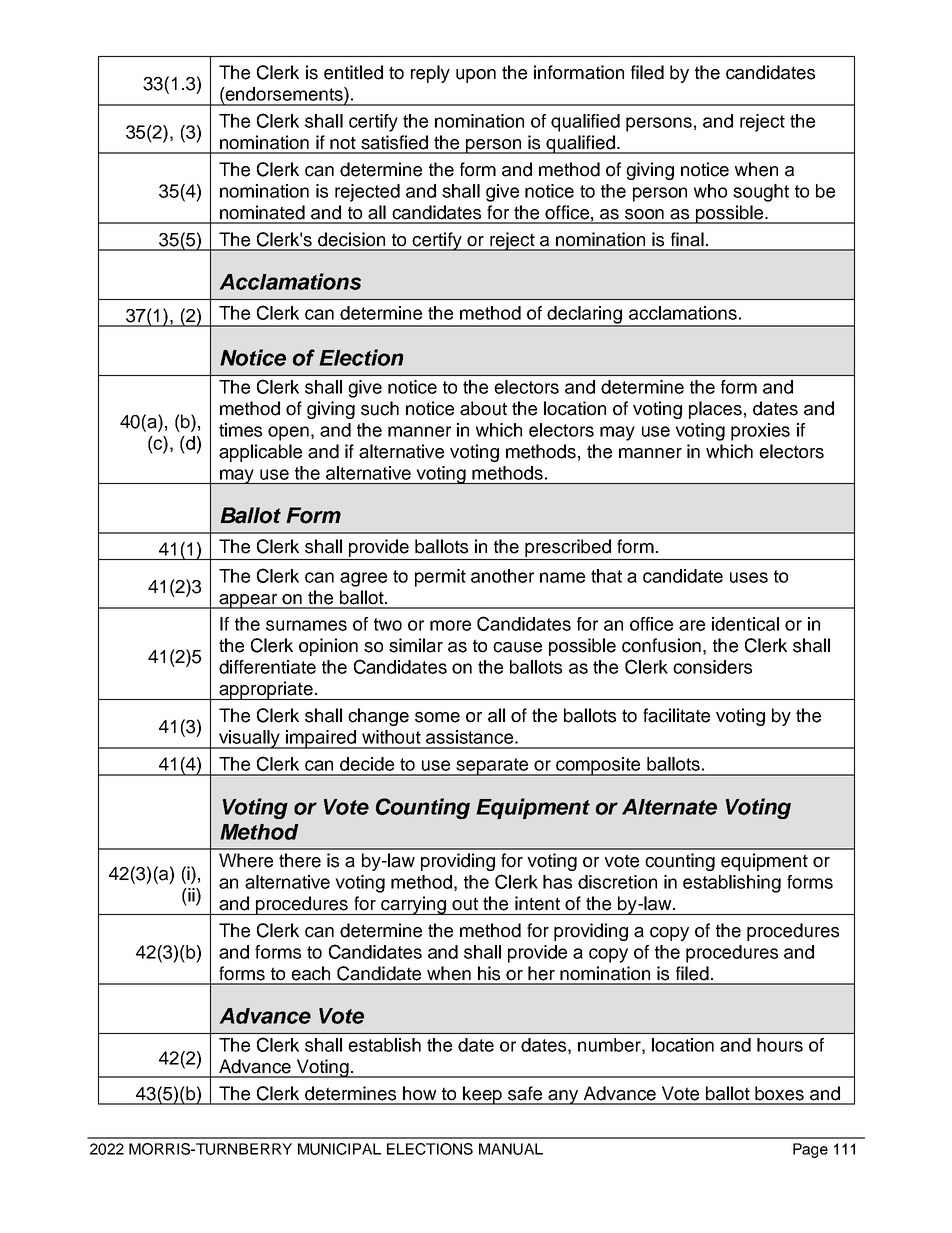 Image resolution: width=952 pixels, height=1233 pixels. I want to click on MANUAL, so click(511, 1149).
